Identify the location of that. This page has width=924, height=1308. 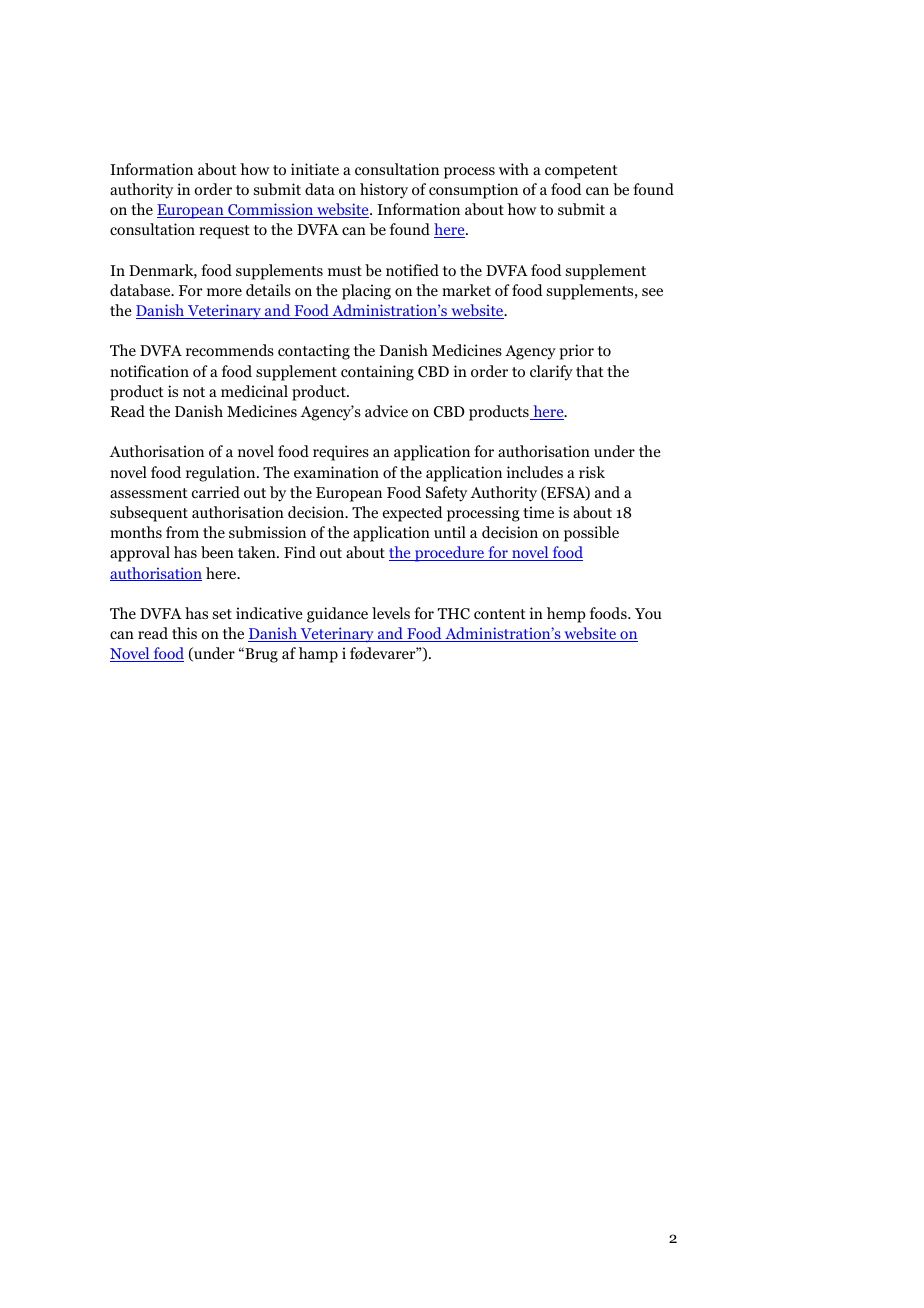
(590, 371).
